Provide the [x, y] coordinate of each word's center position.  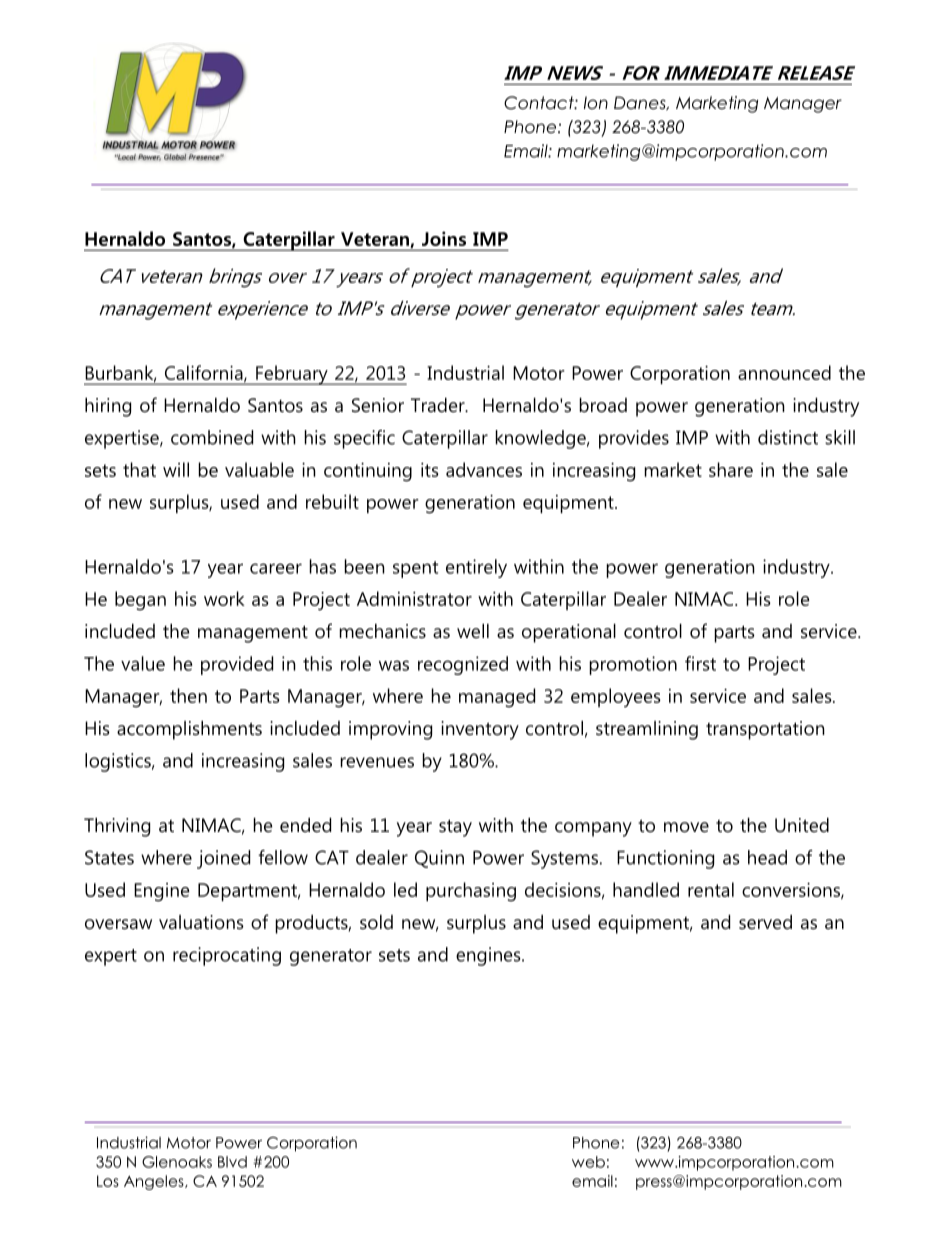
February [292, 375]
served [765, 922]
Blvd [232, 1162]
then [188, 695]
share [731, 469]
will [176, 469]
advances [484, 469]
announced [784, 372]
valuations [201, 922]
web [588, 1162]
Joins [444, 238]
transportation [765, 730]
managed [497, 698]
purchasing [471, 892]
